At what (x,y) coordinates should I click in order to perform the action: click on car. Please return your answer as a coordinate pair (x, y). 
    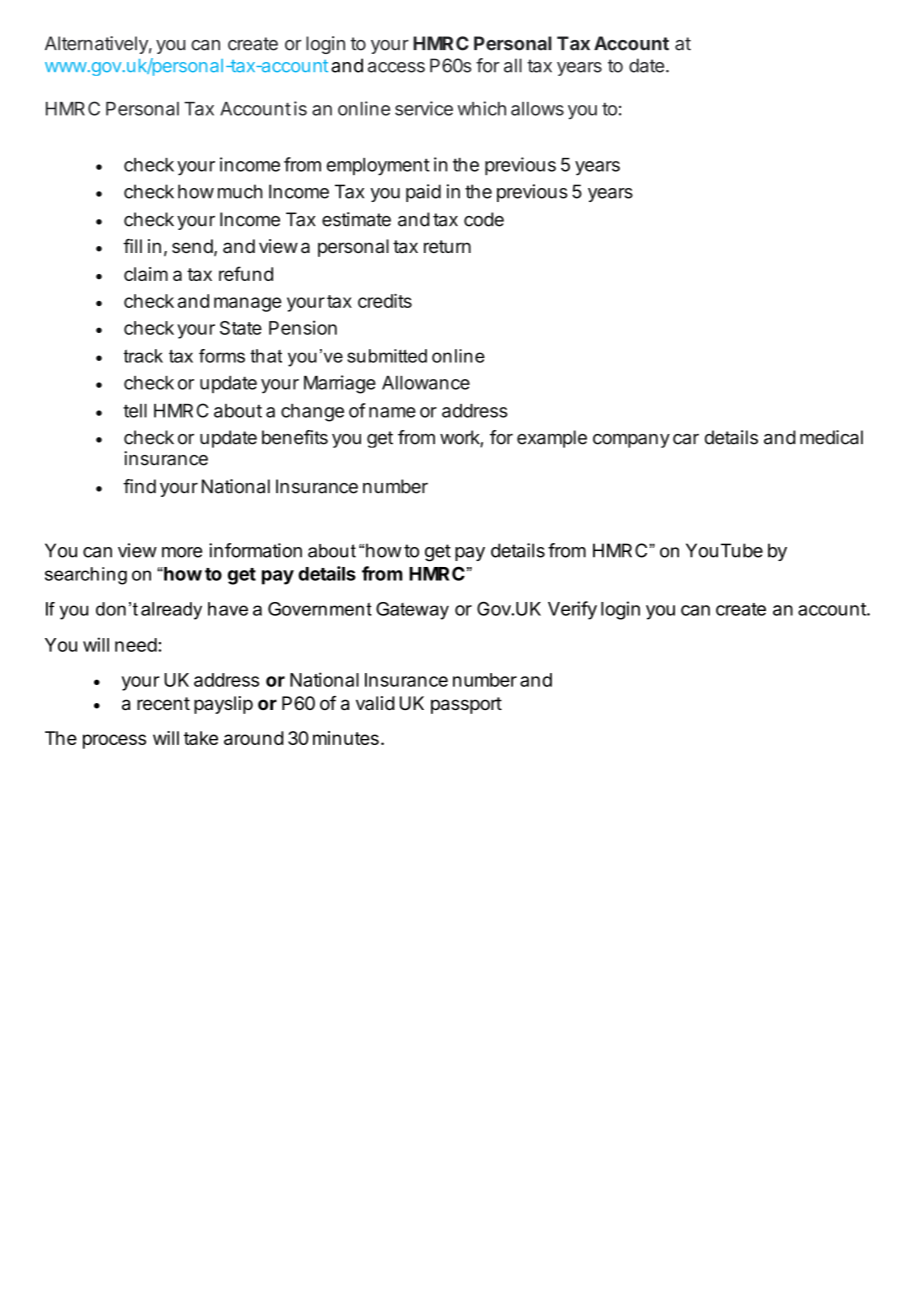
    Looking at the image, I should click on (686, 439).
